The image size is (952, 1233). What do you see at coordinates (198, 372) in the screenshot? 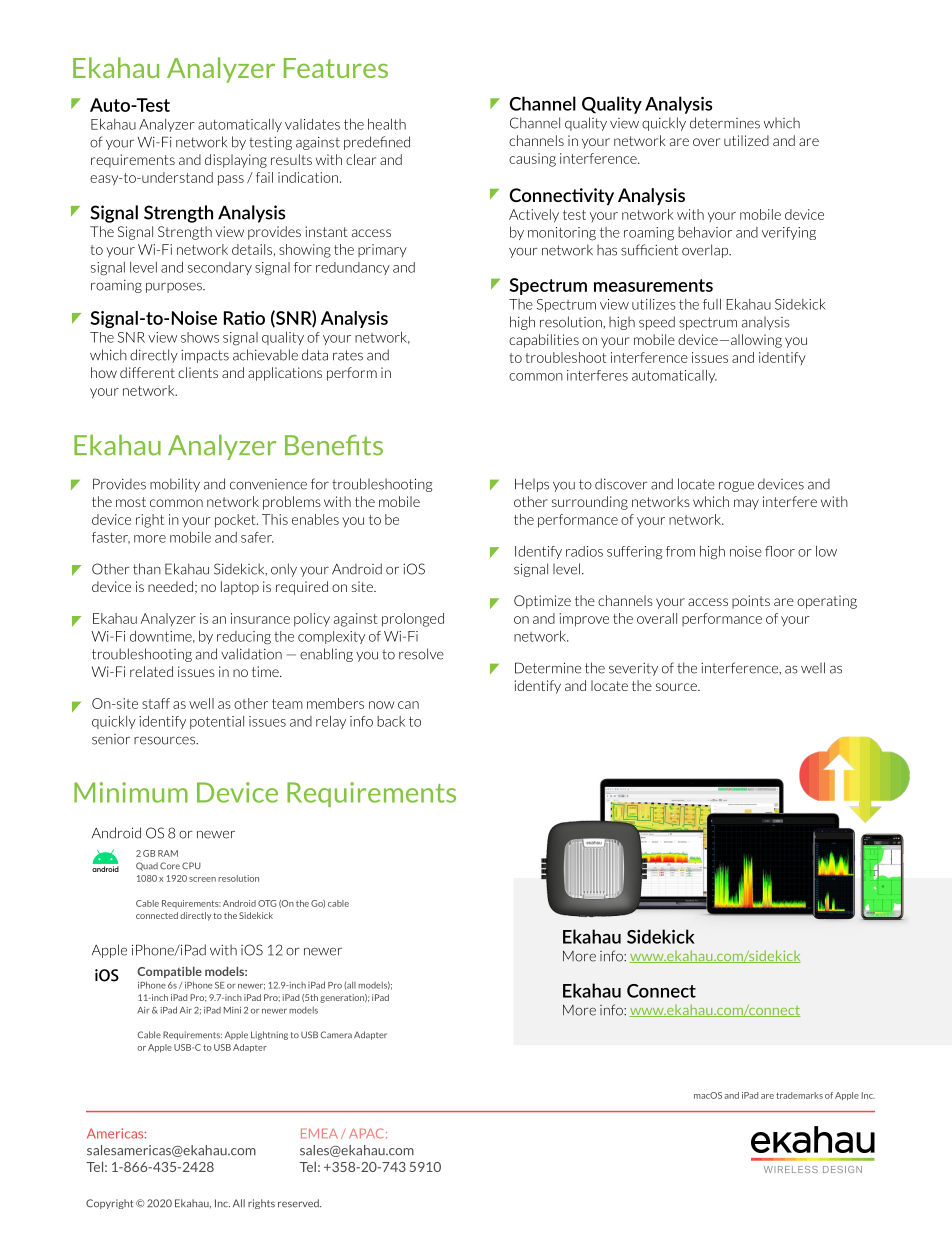
I see `clients` at bounding box center [198, 372].
